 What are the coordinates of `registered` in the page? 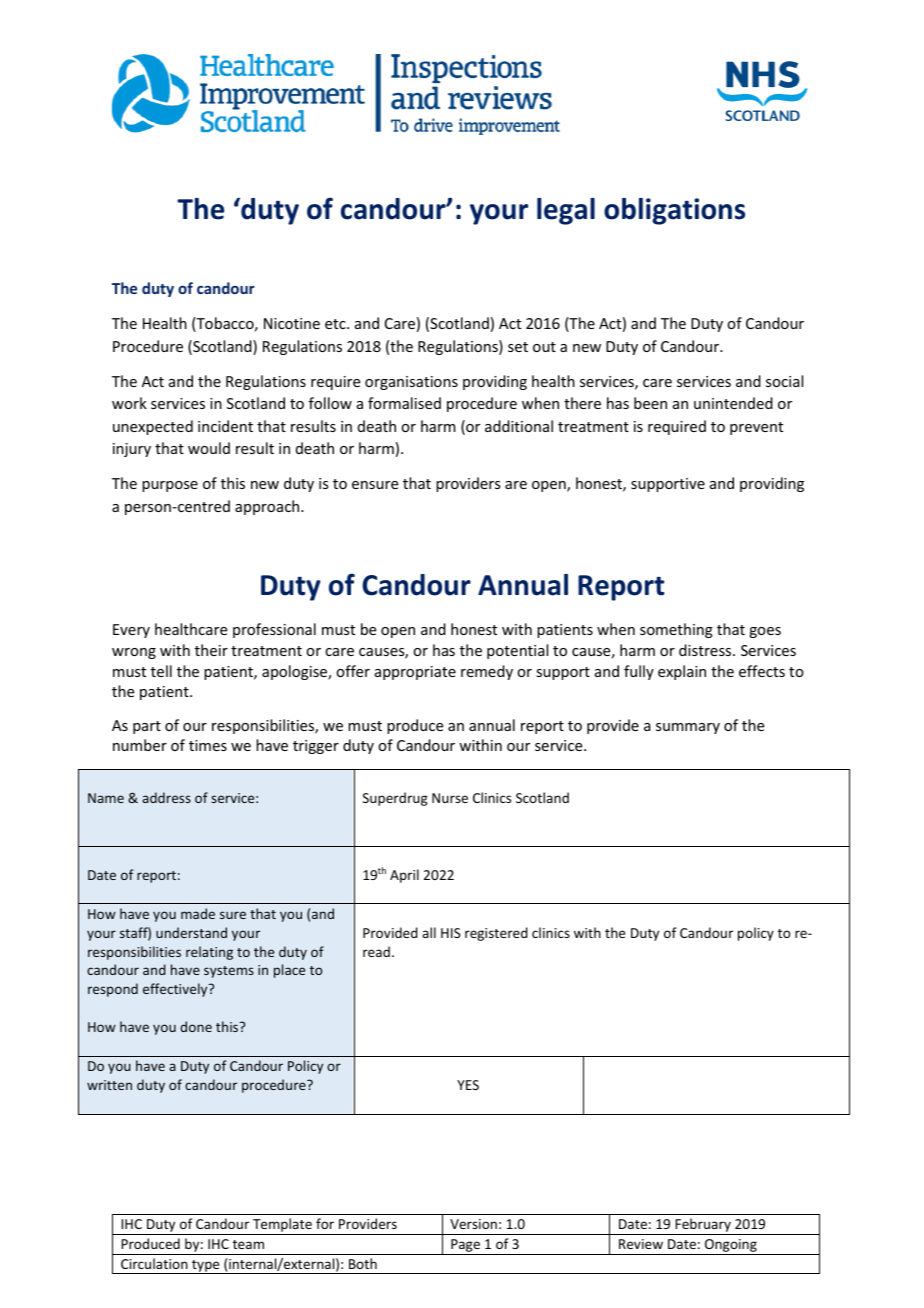 It's located at (496, 934).
